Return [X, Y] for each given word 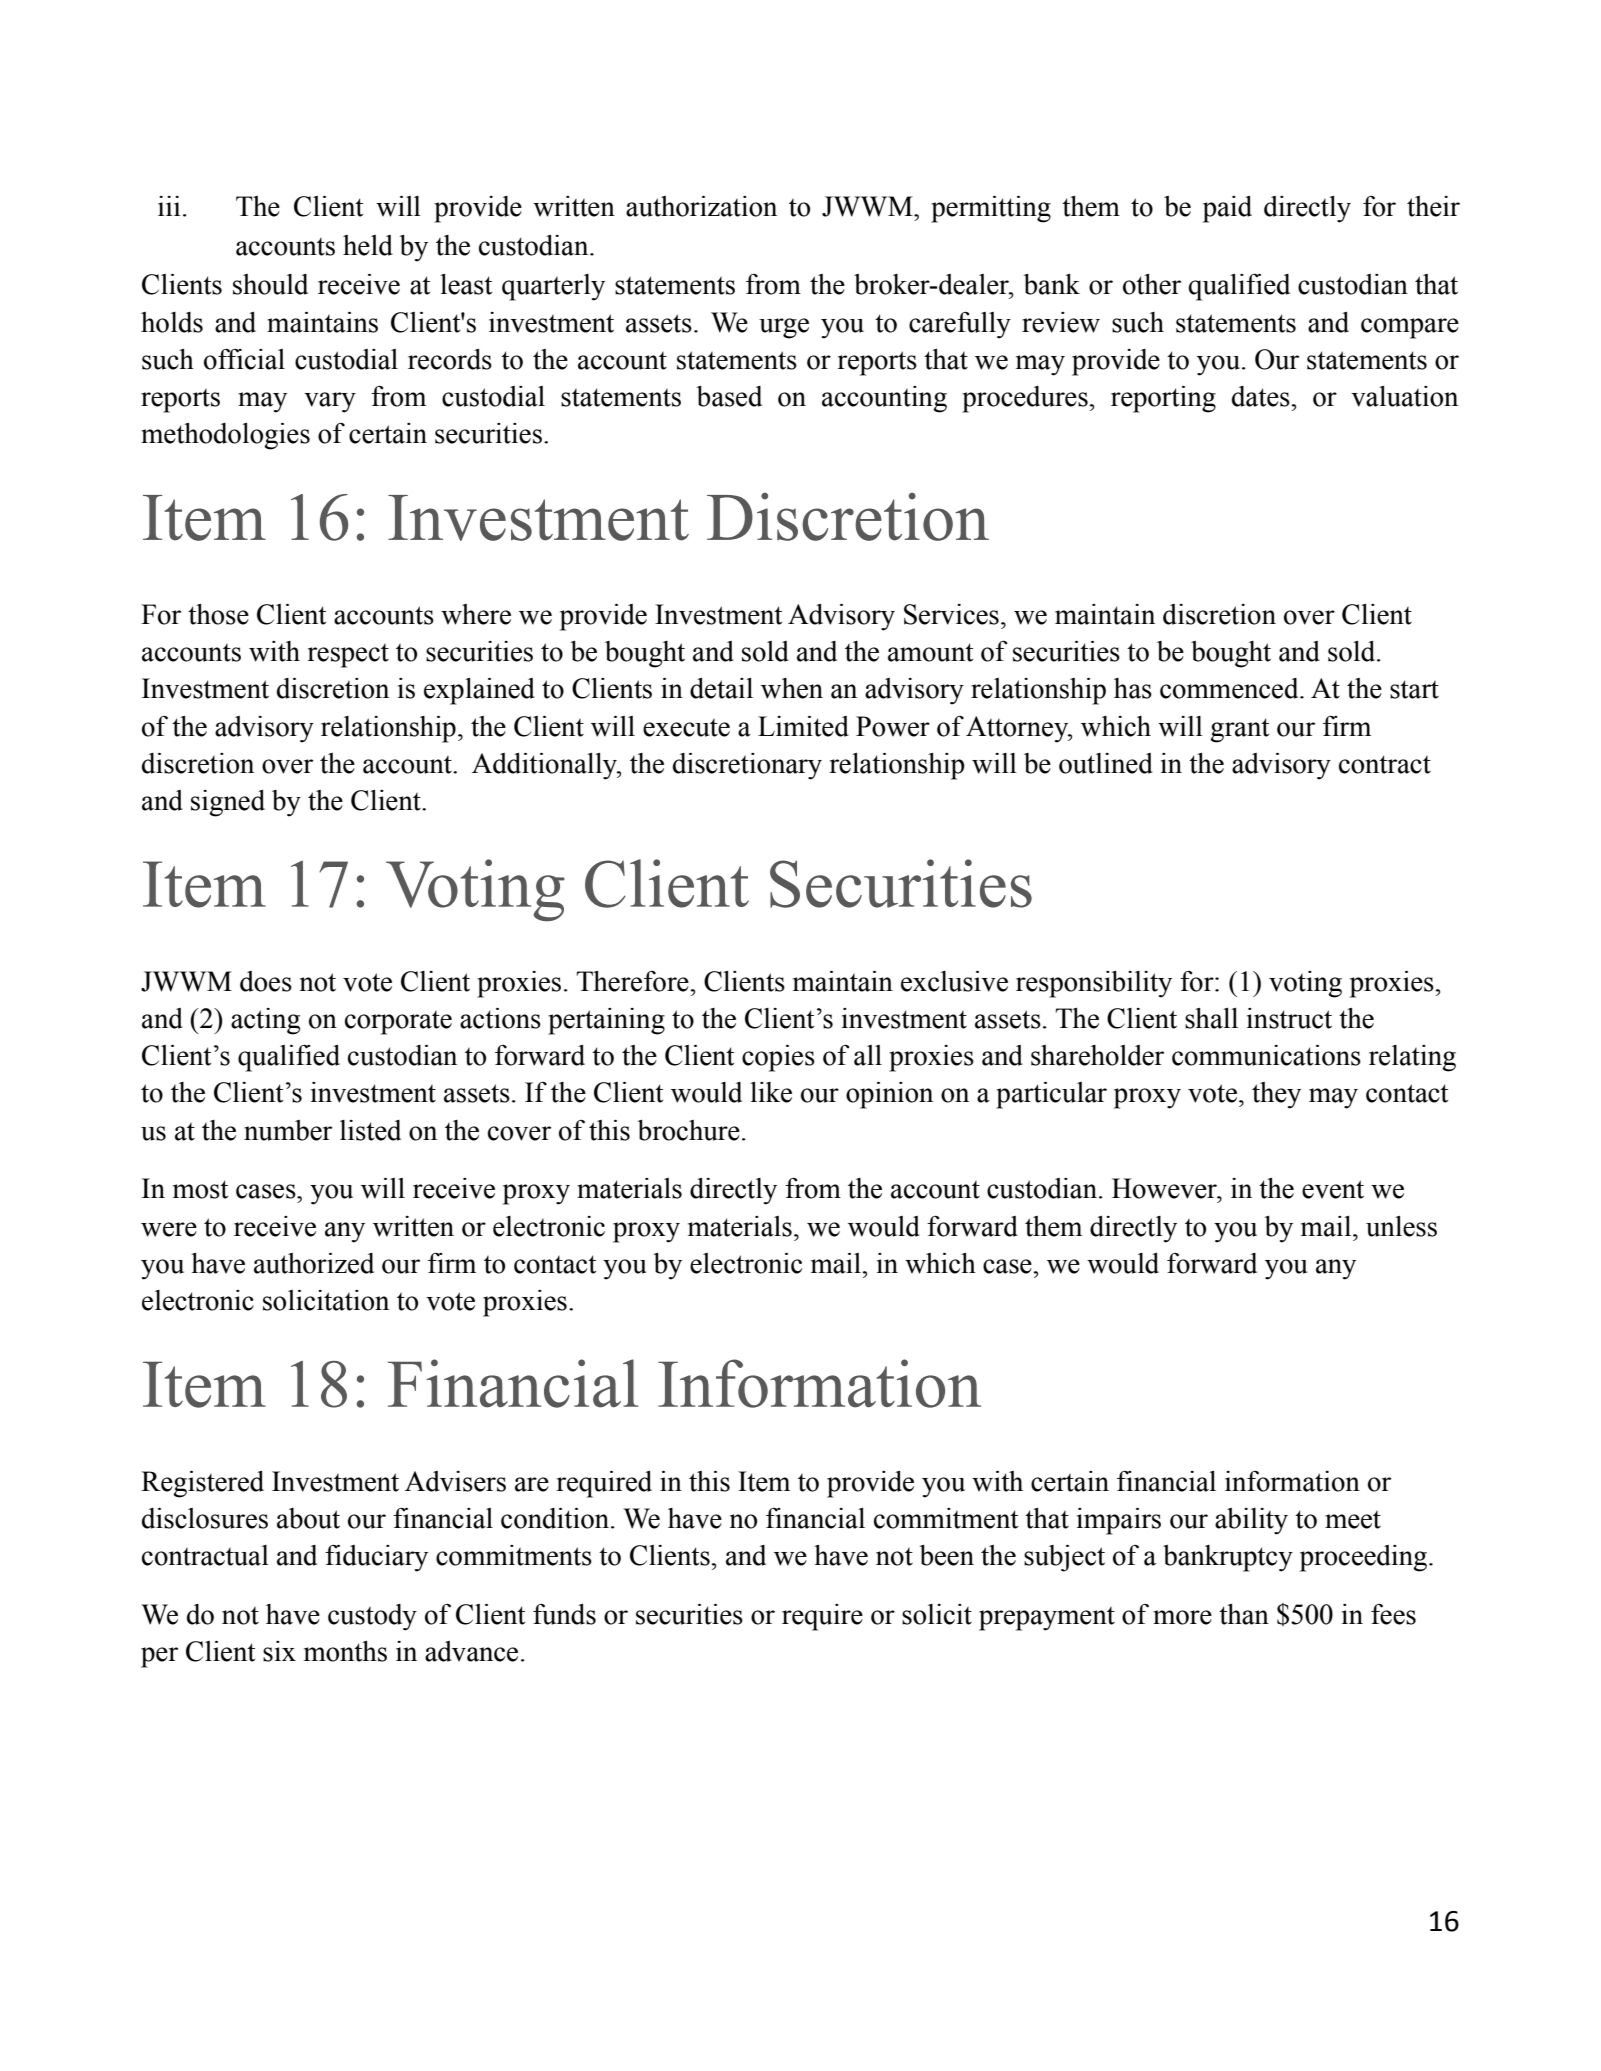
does [266, 981]
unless [1401, 1226]
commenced [1230, 688]
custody [372, 1617]
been [947, 1555]
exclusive [954, 981]
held [368, 245]
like [771, 1092]
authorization [701, 206]
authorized [314, 1263]
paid [1227, 209]
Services [951, 614]
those [218, 614]
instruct [1289, 1018]
